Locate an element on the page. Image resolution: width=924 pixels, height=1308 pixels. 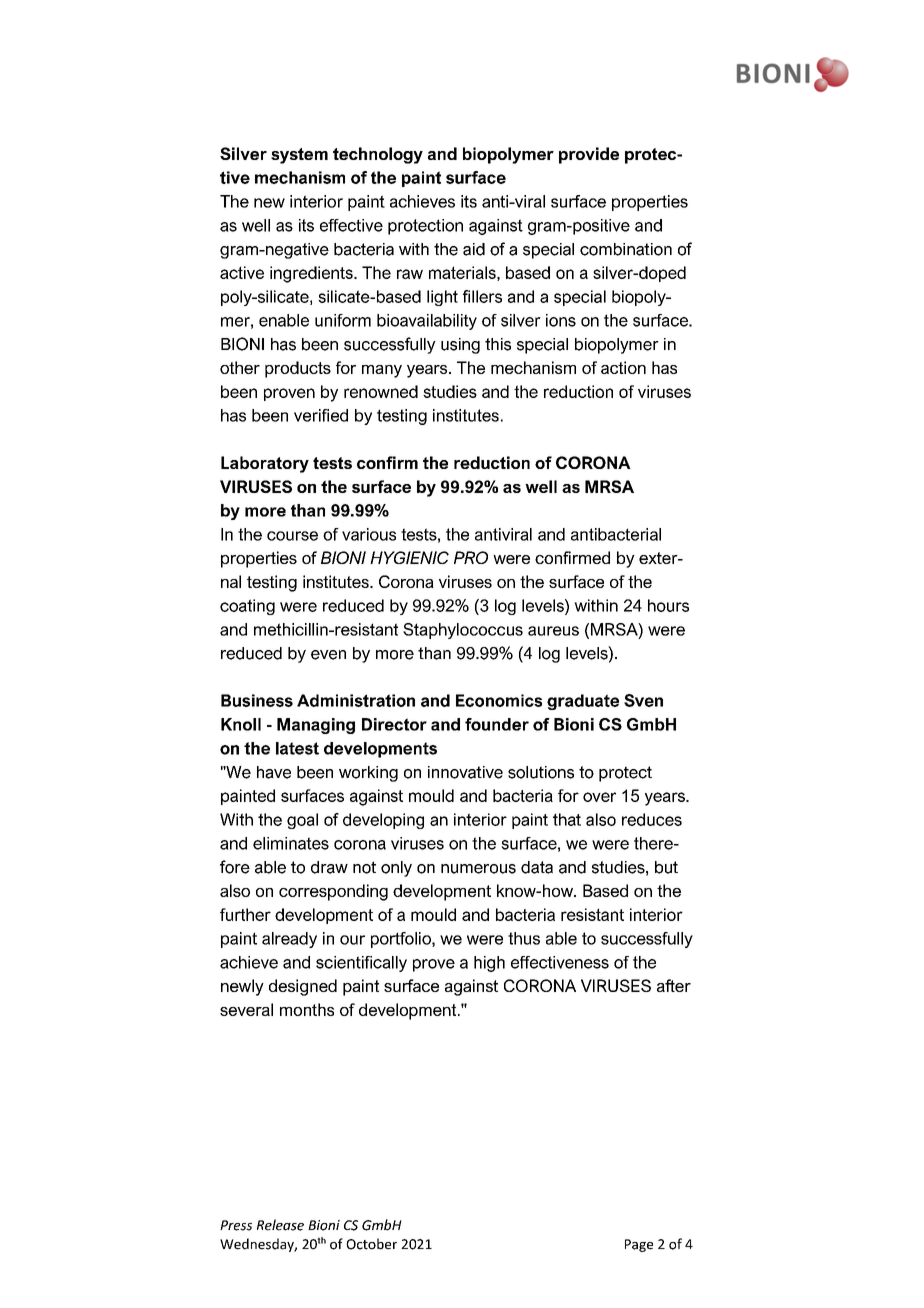
October is located at coordinates (371, 1244).
